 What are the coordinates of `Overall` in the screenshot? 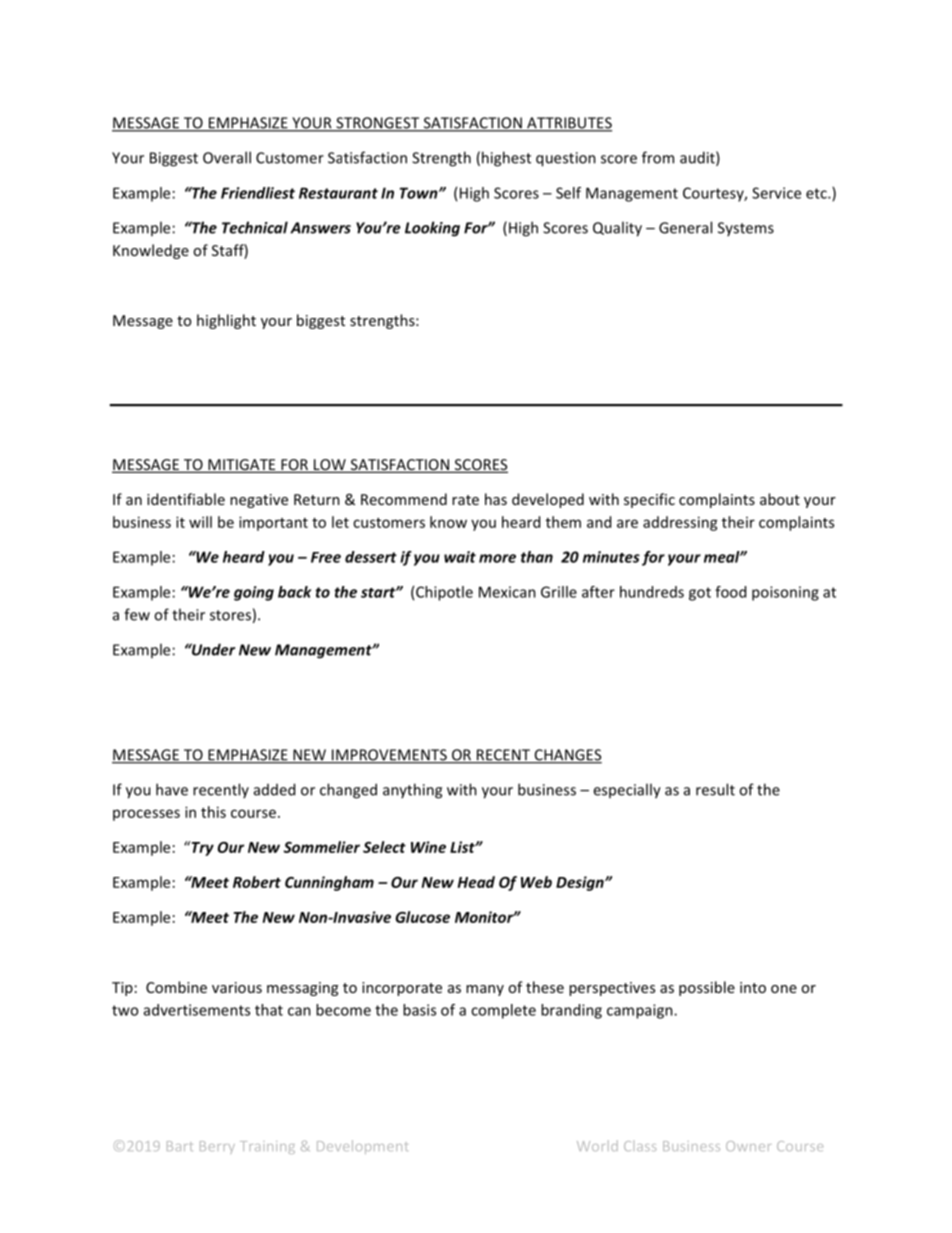 It's located at (227, 157).
